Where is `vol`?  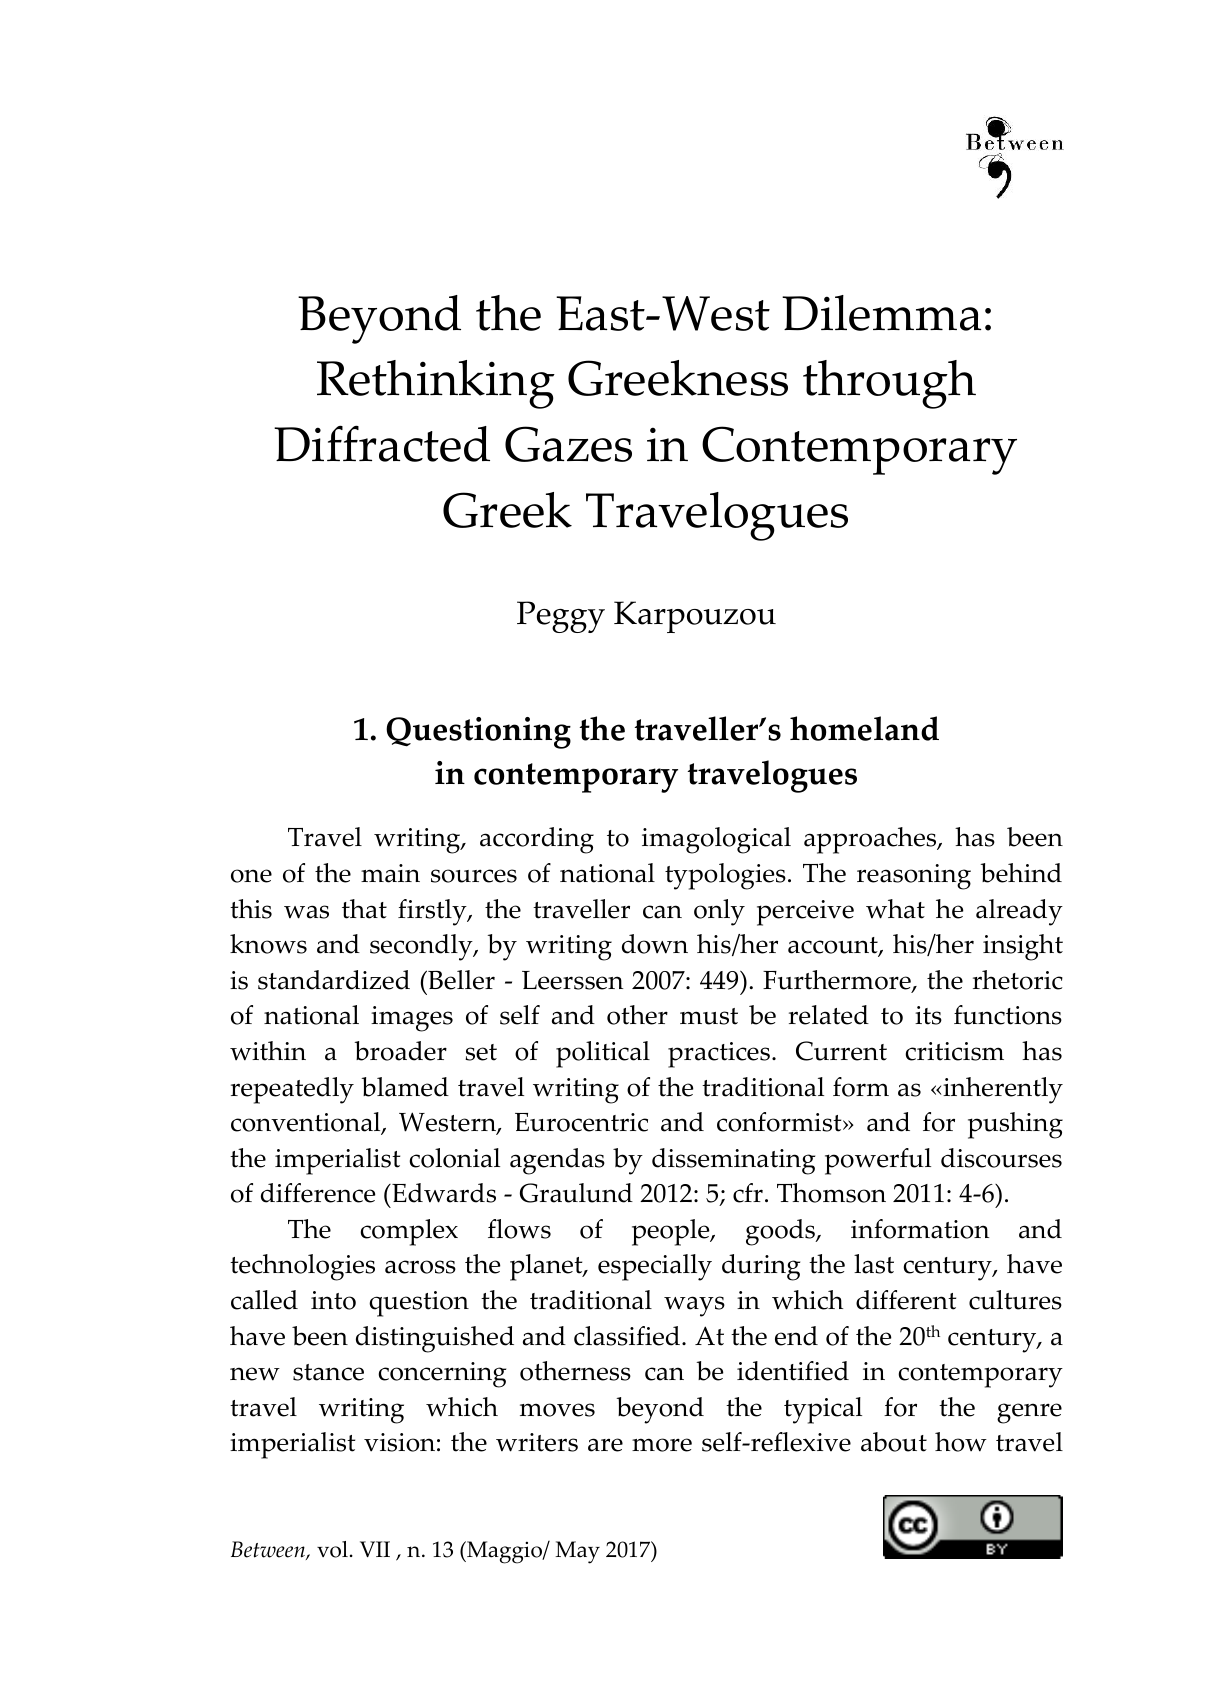
vol is located at coordinates (332, 1549).
